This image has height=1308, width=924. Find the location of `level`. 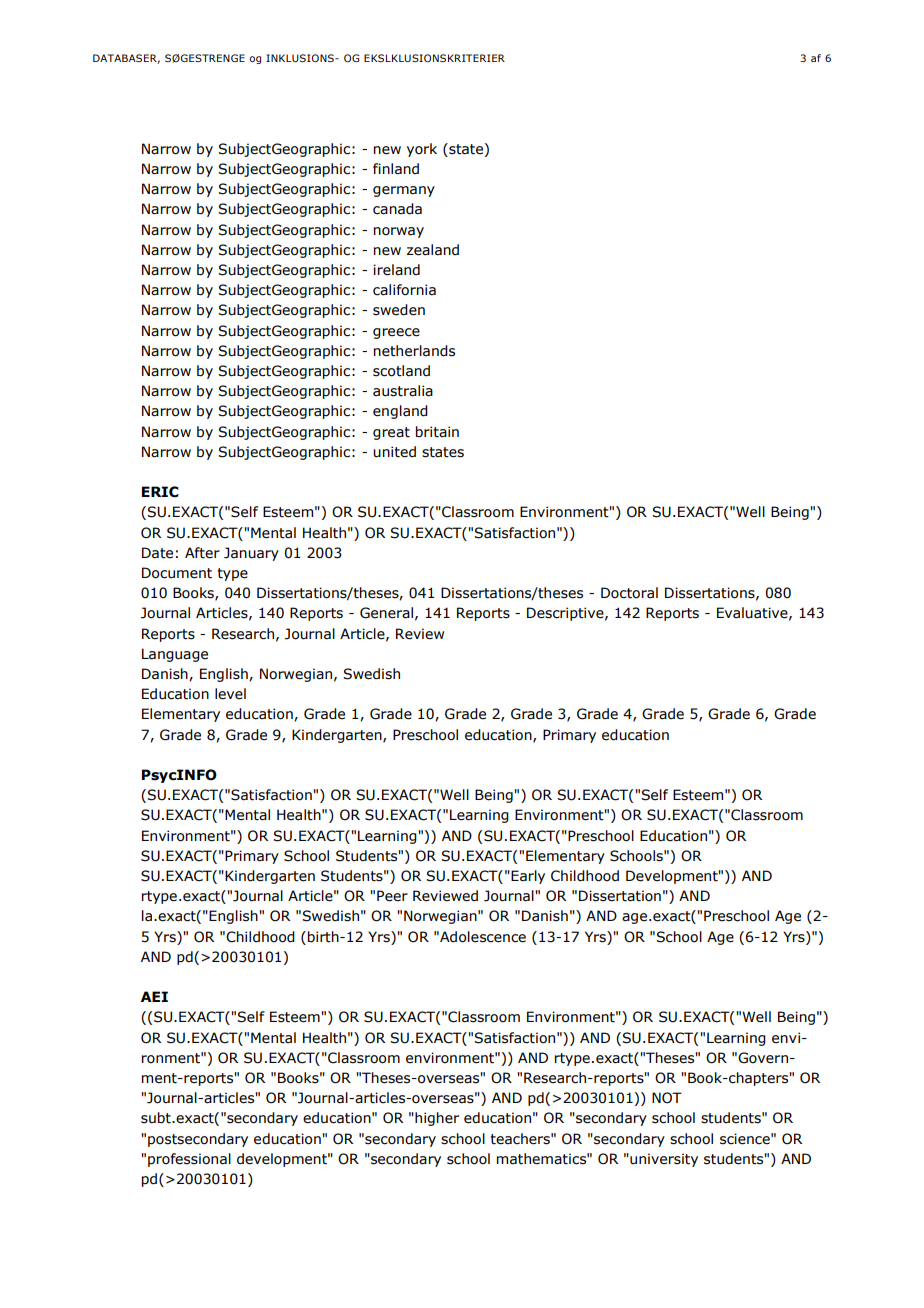

level is located at coordinates (230, 694).
